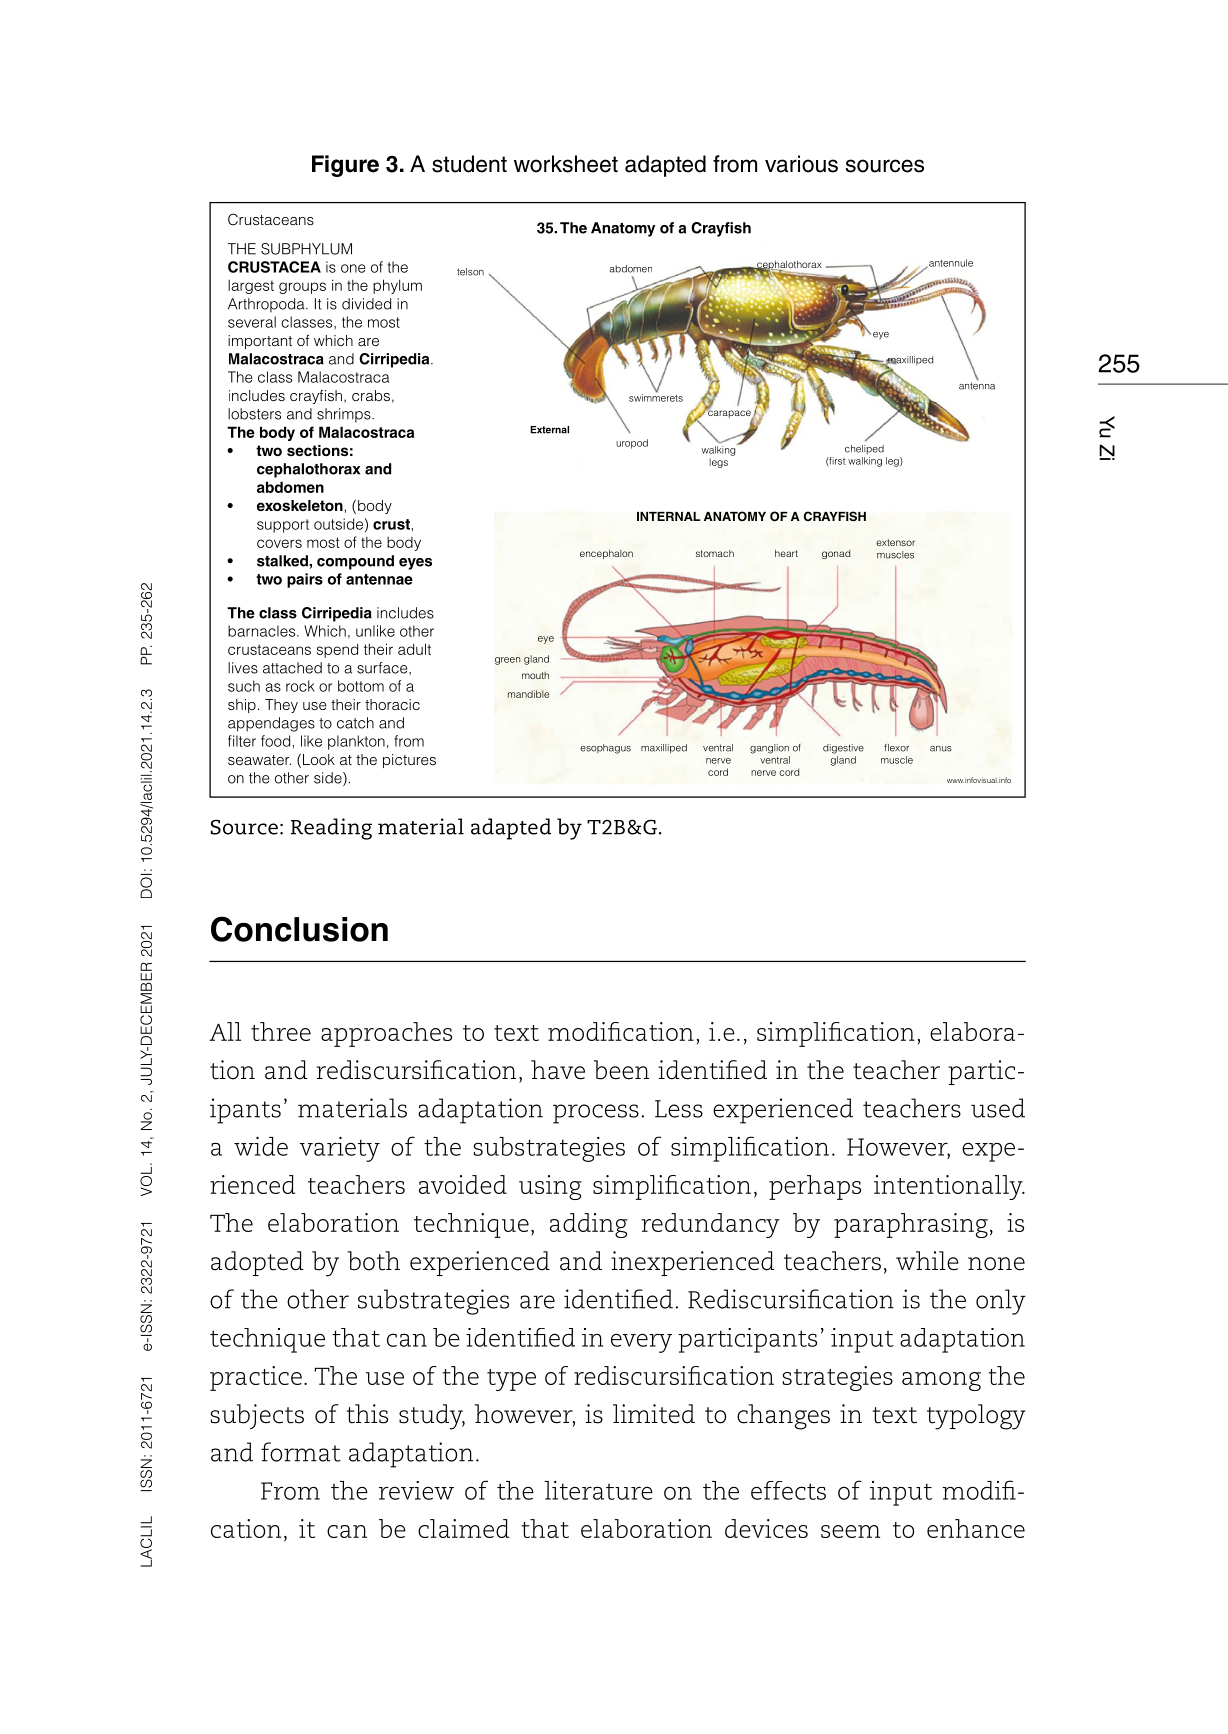 The image size is (1228, 1734). What do you see at coordinates (596, 1114) in the document?
I see `process` at bounding box center [596, 1114].
